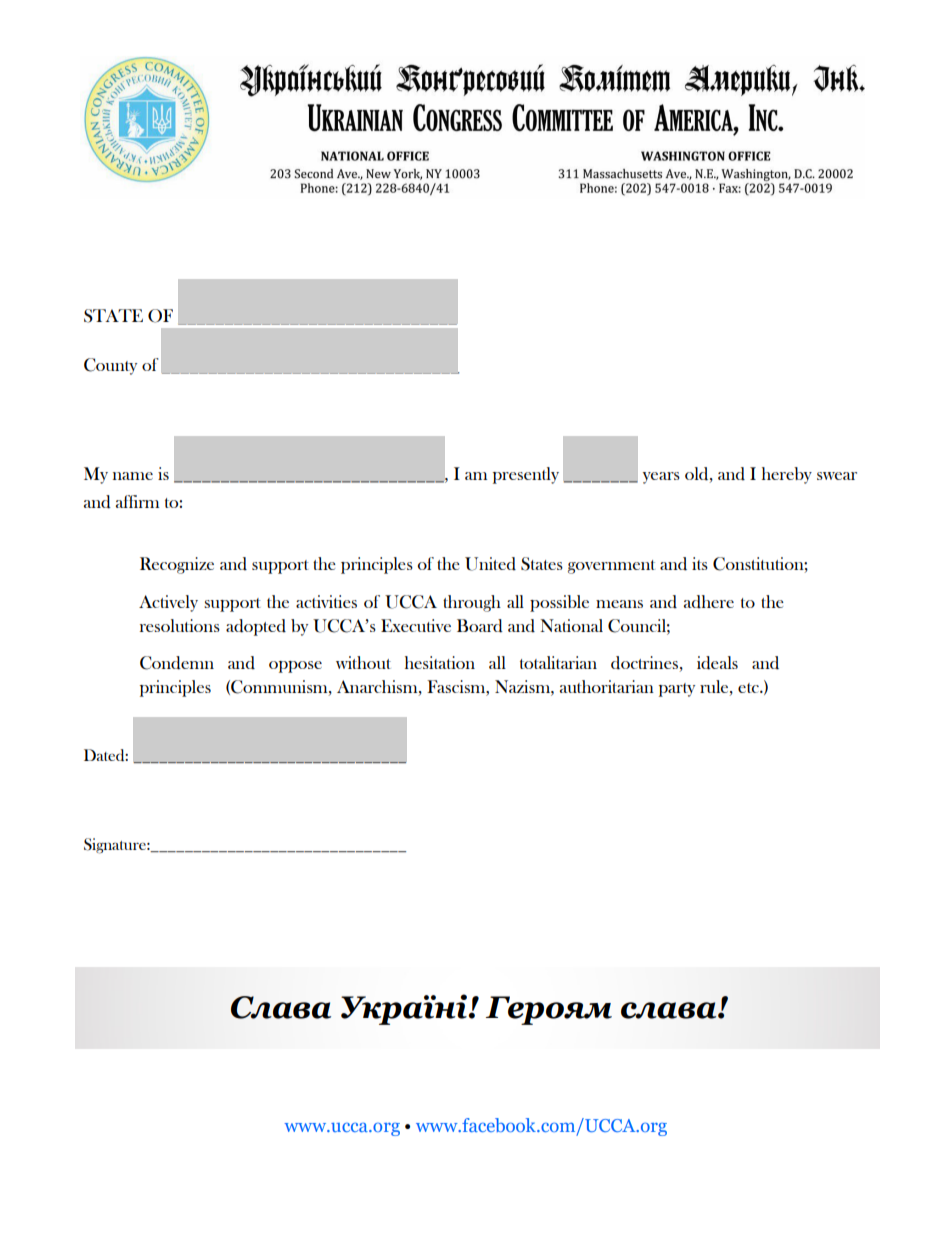 Image resolution: width=952 pixels, height=1233 pixels. What do you see at coordinates (490, 564) in the screenshot?
I see `United` at bounding box center [490, 564].
